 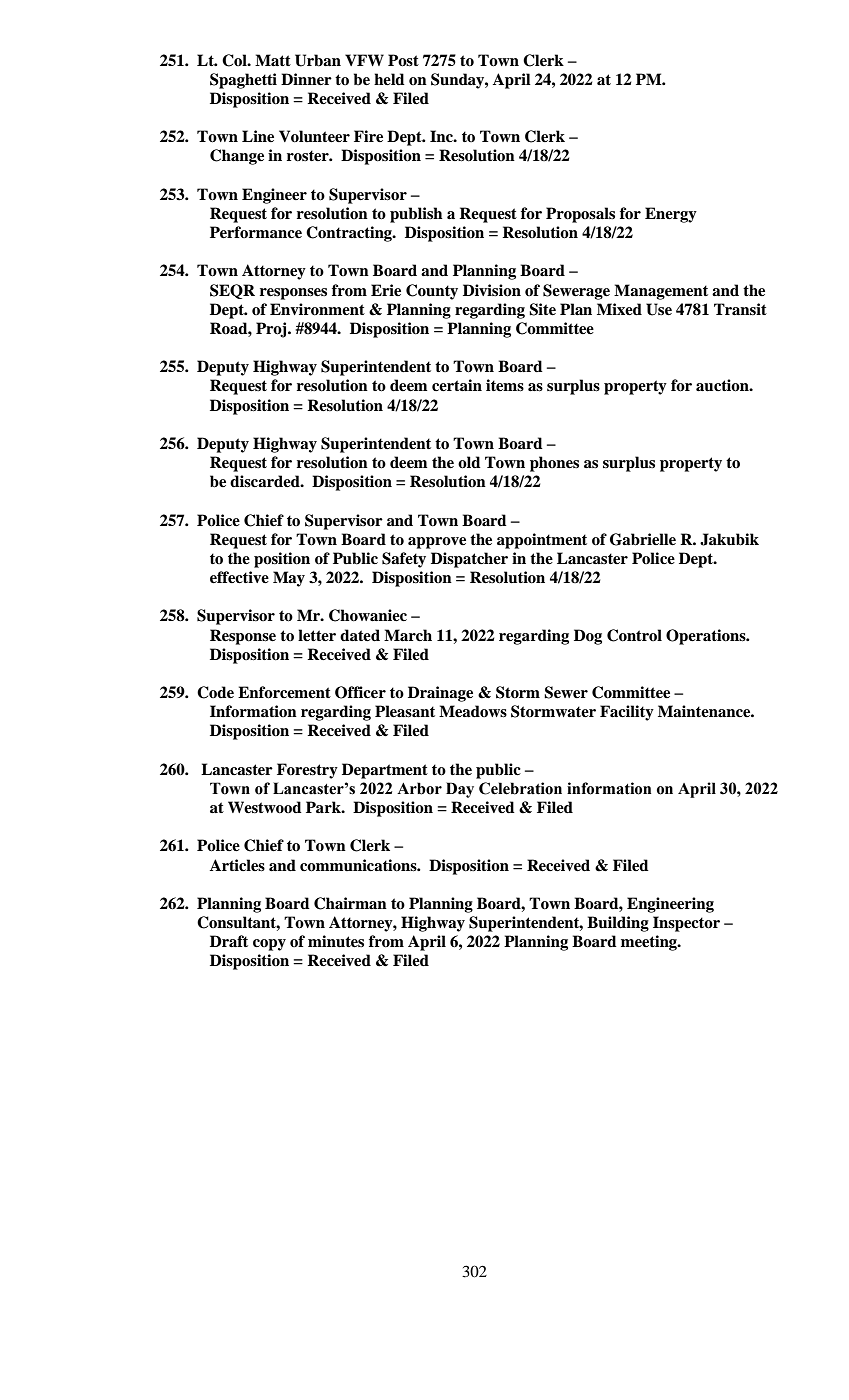 What do you see at coordinates (306, 79) in the image?
I see `Dinner` at bounding box center [306, 79].
